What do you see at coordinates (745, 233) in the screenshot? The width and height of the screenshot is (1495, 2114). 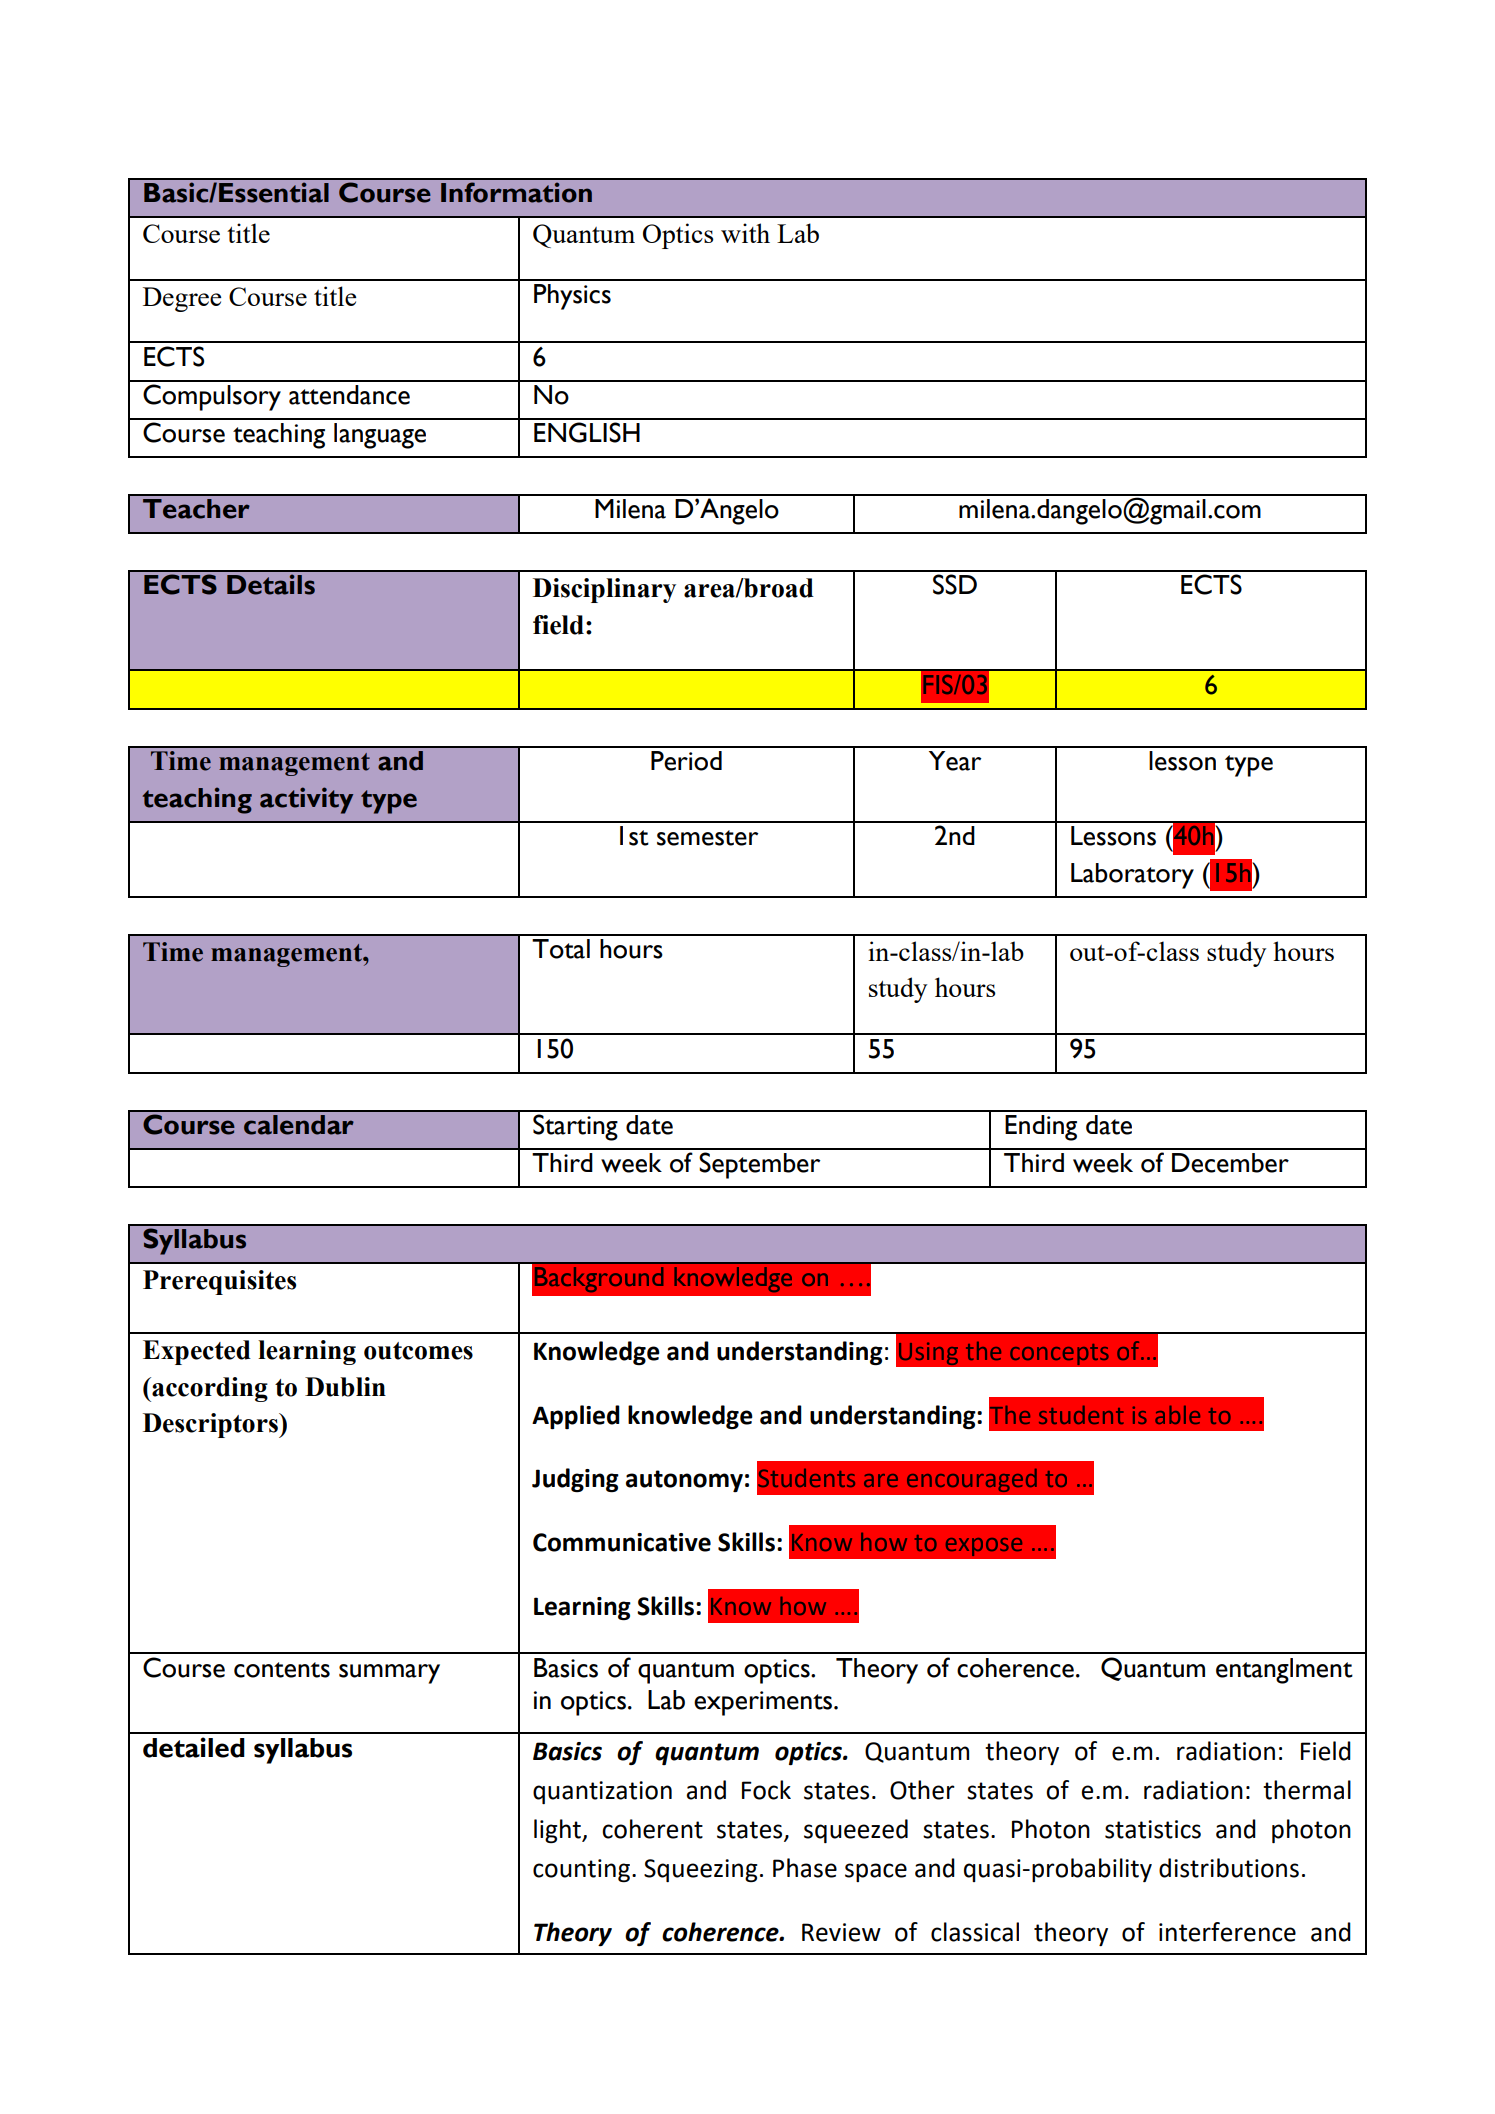 I see `with` at bounding box center [745, 233].
